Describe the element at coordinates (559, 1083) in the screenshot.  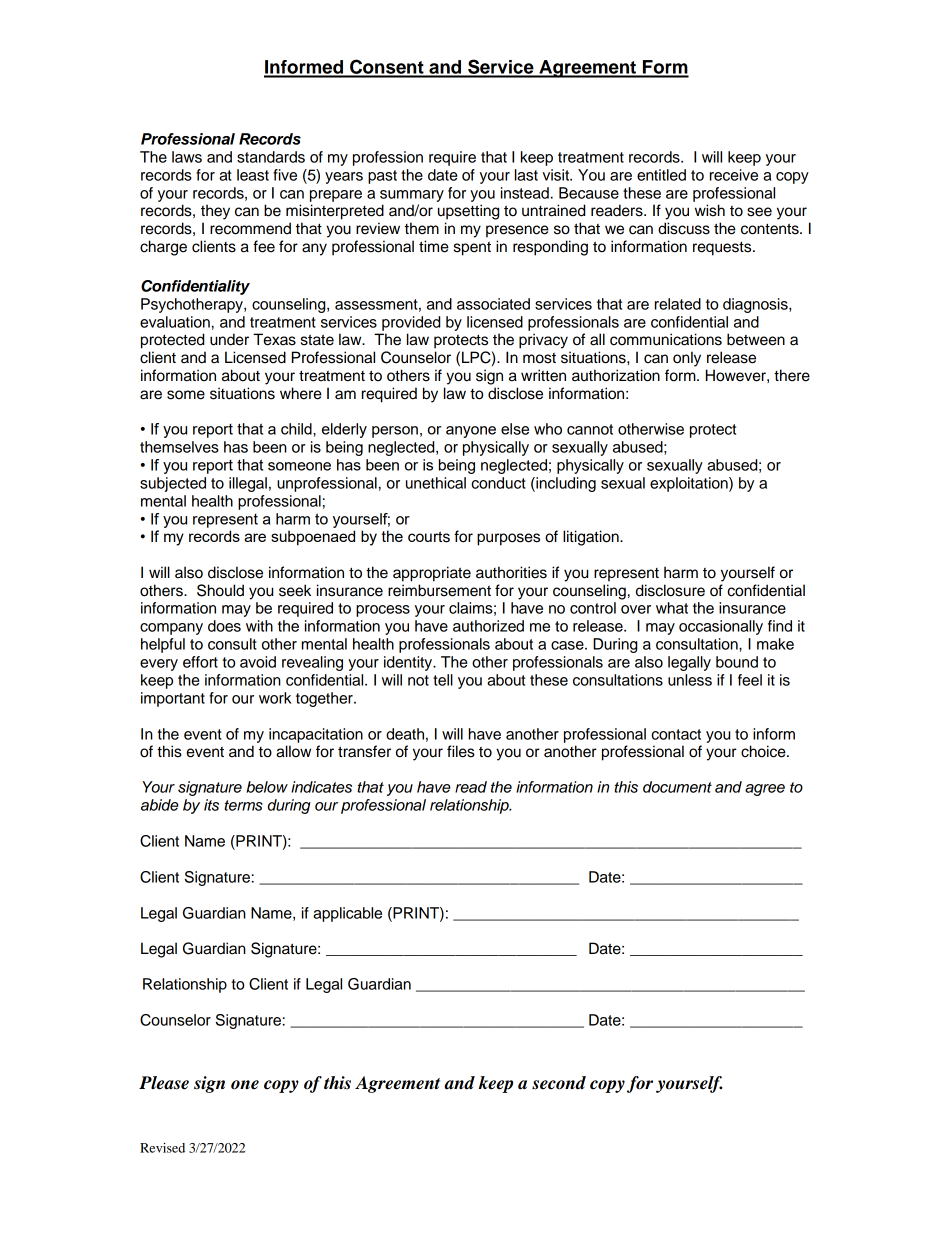
I see `second` at that location.
